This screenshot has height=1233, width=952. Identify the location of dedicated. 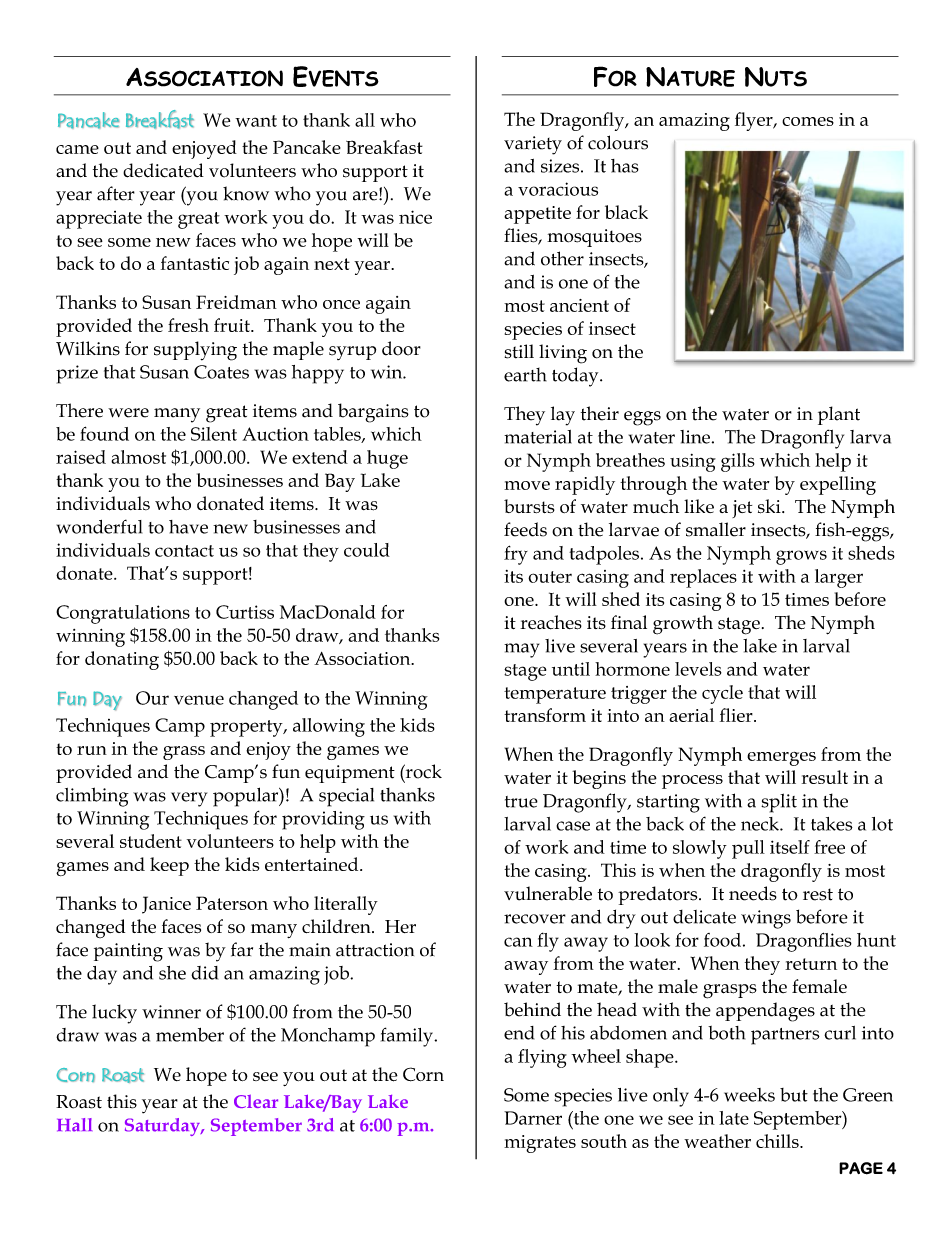
(163, 170).
